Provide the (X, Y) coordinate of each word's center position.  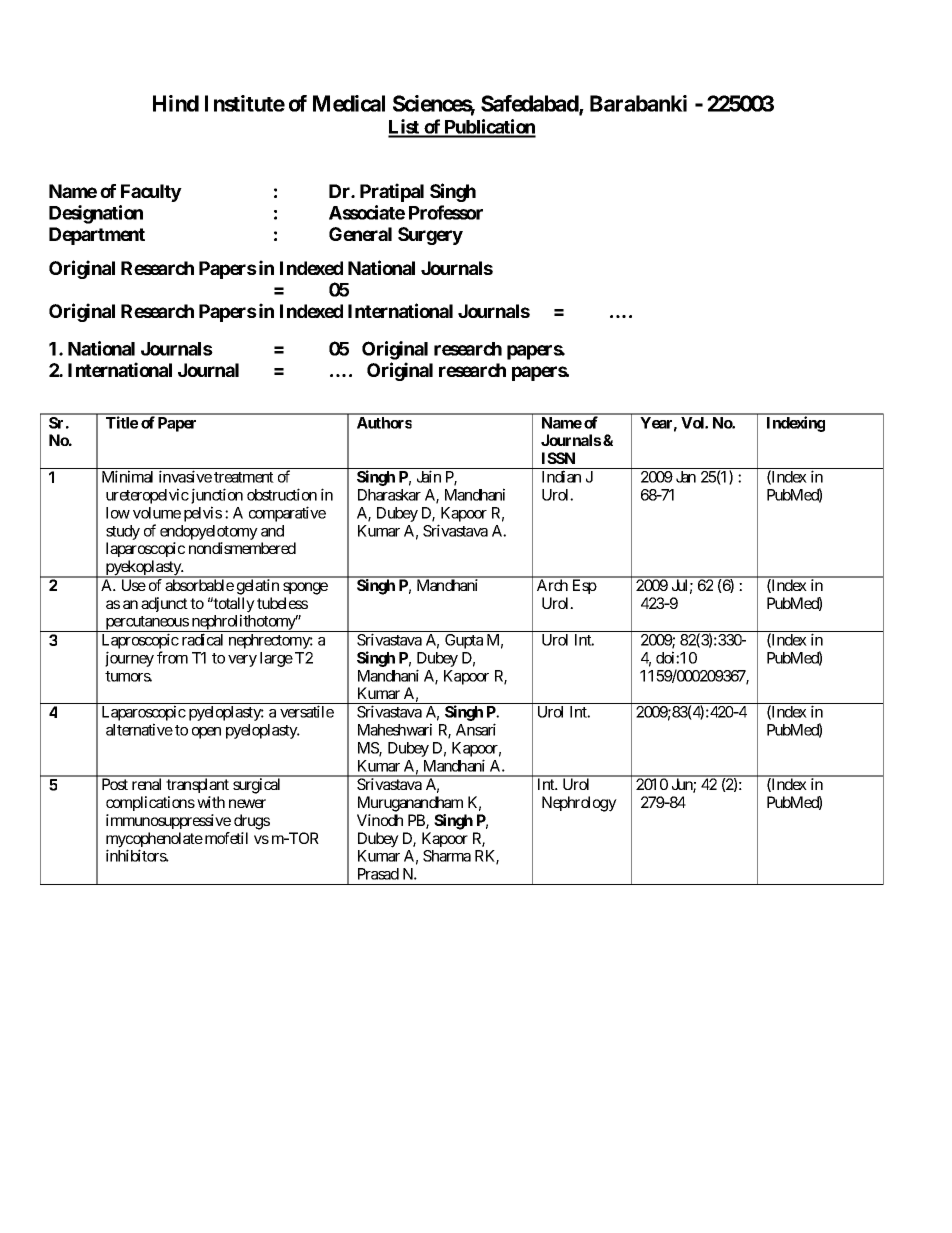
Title (122, 422)
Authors (384, 423)
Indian (561, 476)
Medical (349, 103)
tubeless (282, 603)
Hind (176, 103)
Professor (446, 212)
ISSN (558, 458)
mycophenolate (154, 841)
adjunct (164, 604)
